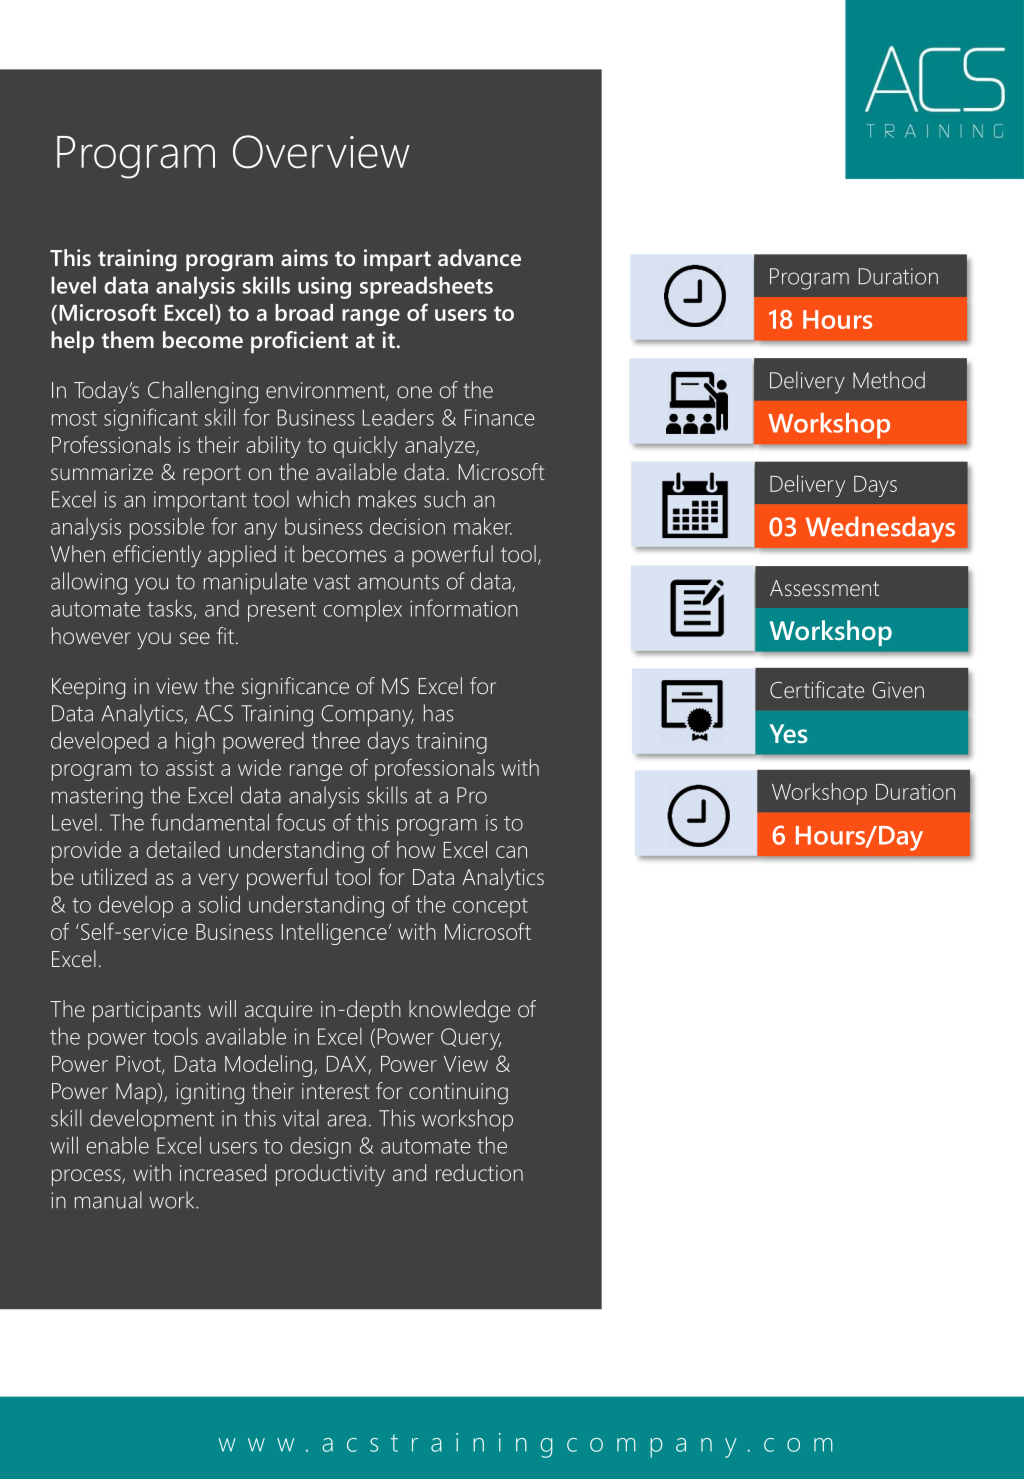  I want to click on advance, so click(479, 257).
